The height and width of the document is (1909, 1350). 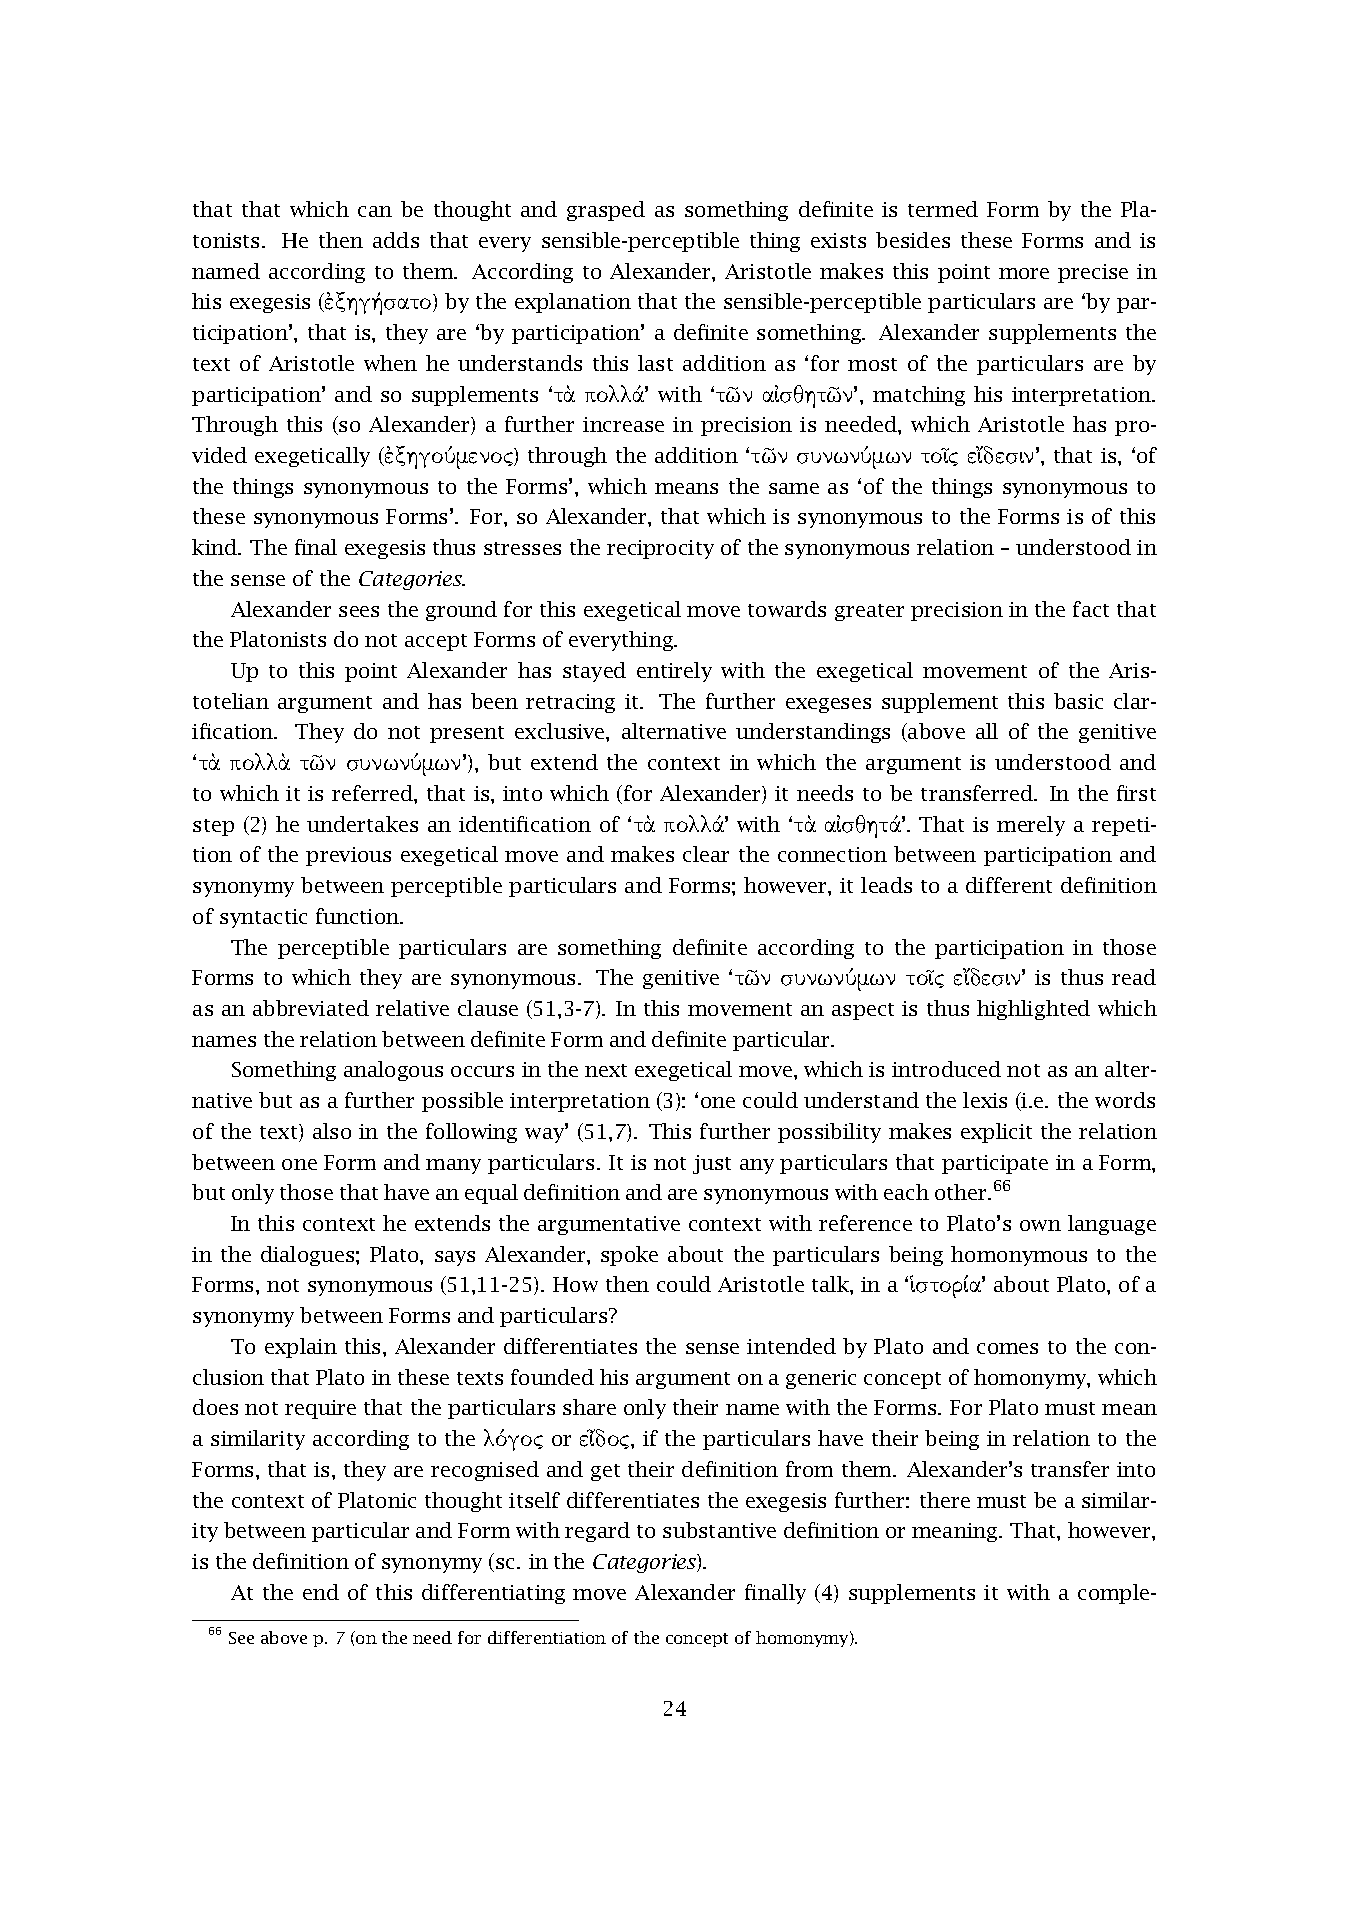 I want to click on can, so click(x=375, y=211).
